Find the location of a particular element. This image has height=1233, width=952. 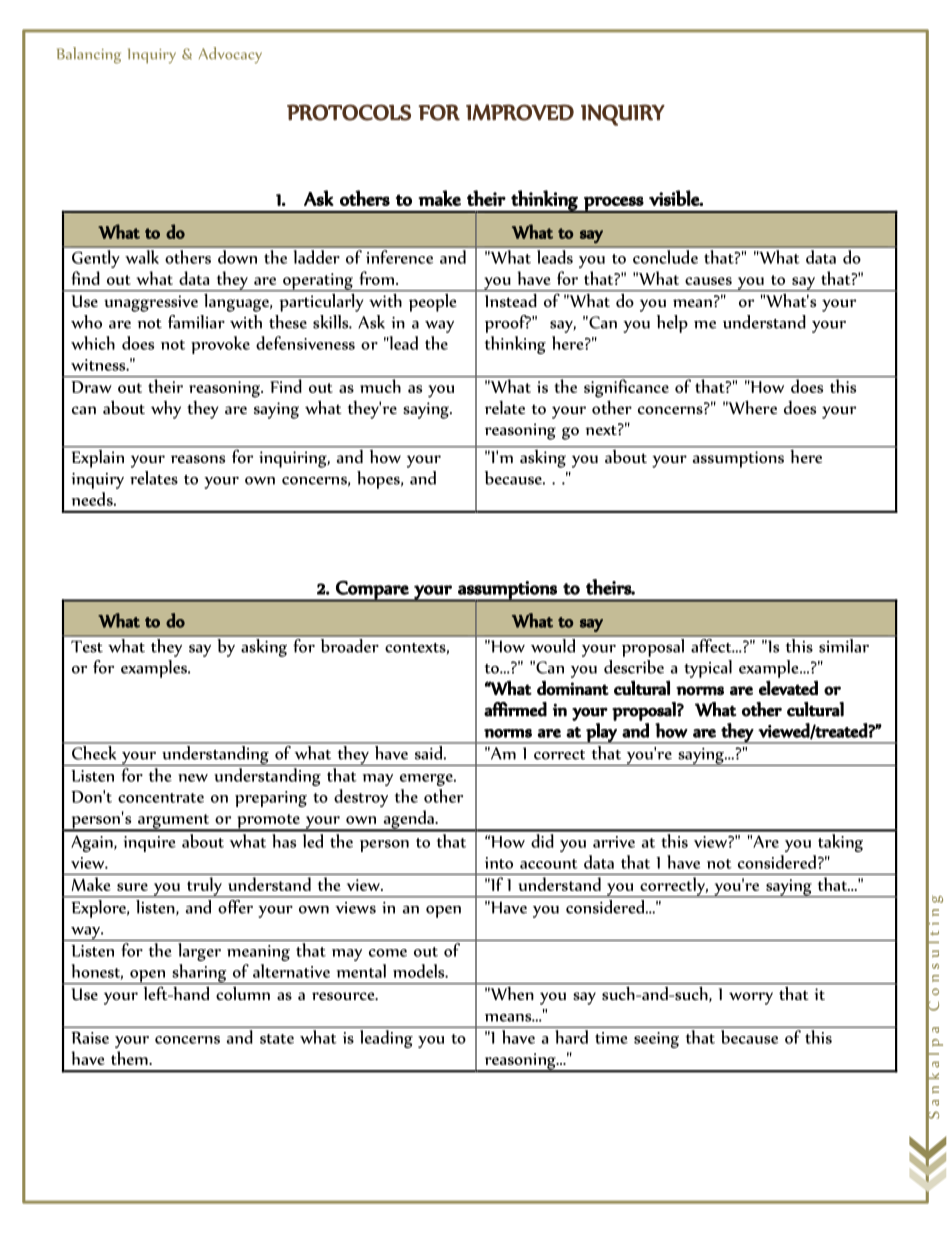

them is located at coordinates (130, 1058).
